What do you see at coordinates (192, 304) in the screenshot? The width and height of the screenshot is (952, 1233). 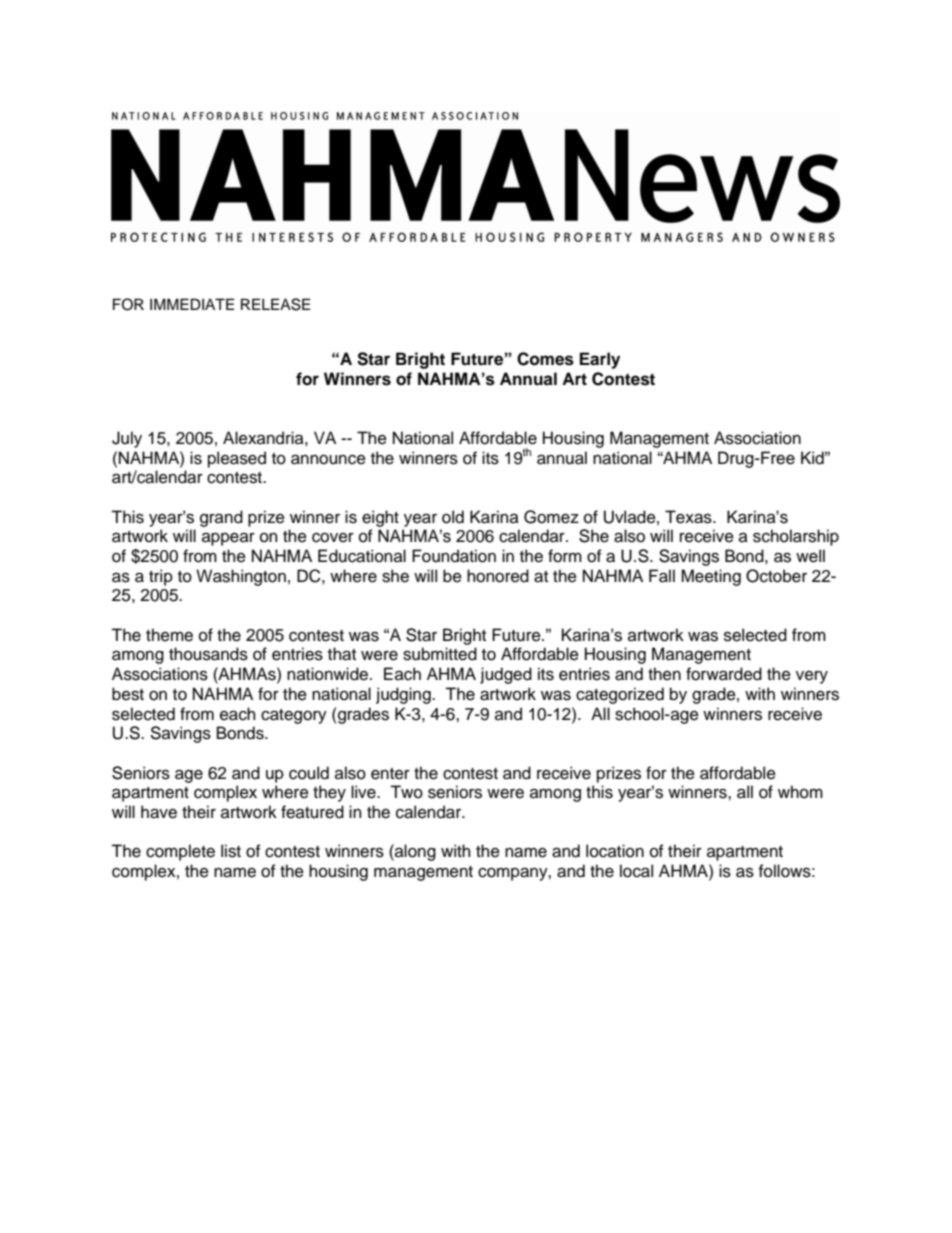 I see `IMMEDIATE` at bounding box center [192, 304].
